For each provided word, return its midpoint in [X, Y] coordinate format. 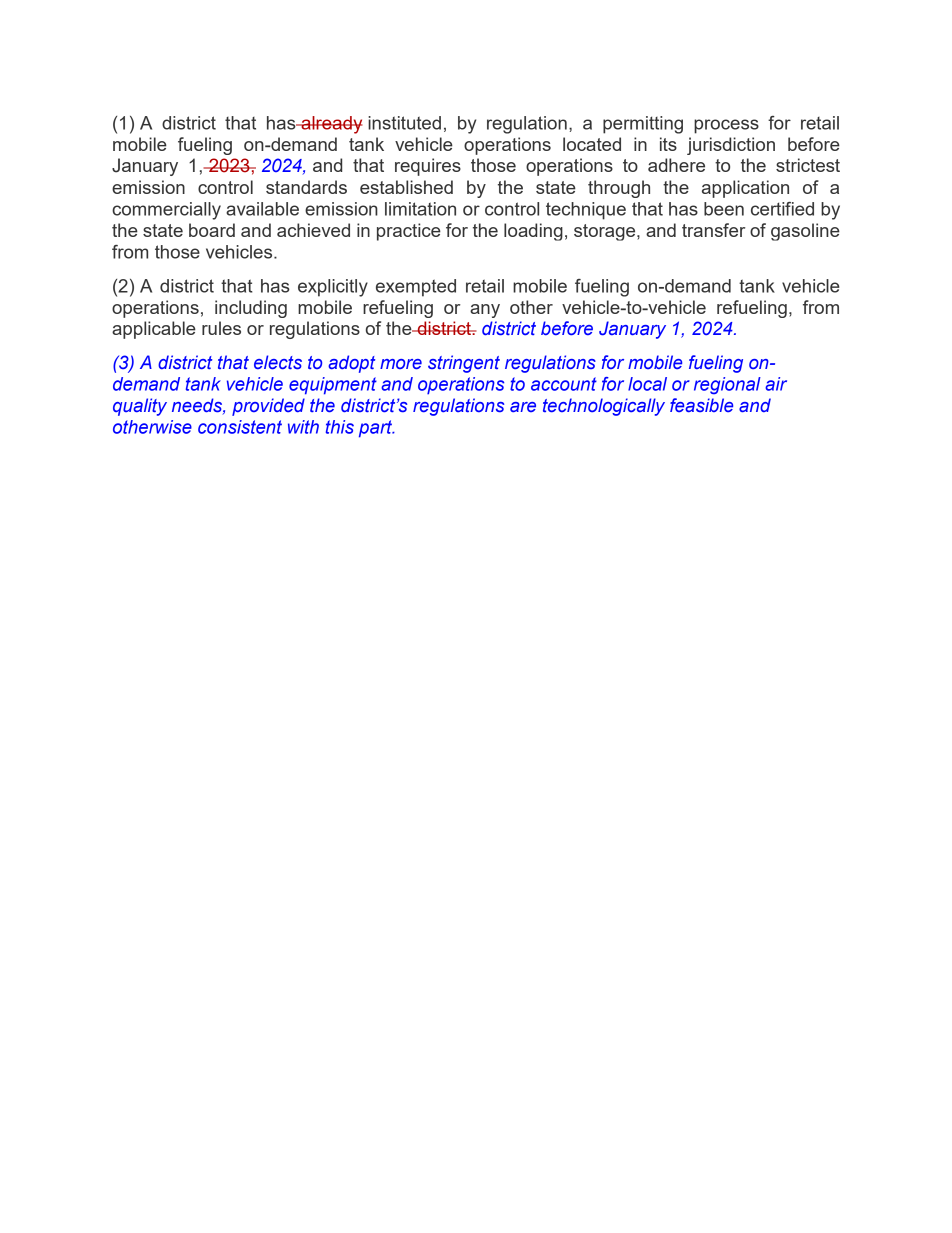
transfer [713, 230]
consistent [240, 427]
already [331, 125]
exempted [416, 288]
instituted [404, 123]
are [523, 407]
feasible [701, 405]
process [726, 126]
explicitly [333, 288]
